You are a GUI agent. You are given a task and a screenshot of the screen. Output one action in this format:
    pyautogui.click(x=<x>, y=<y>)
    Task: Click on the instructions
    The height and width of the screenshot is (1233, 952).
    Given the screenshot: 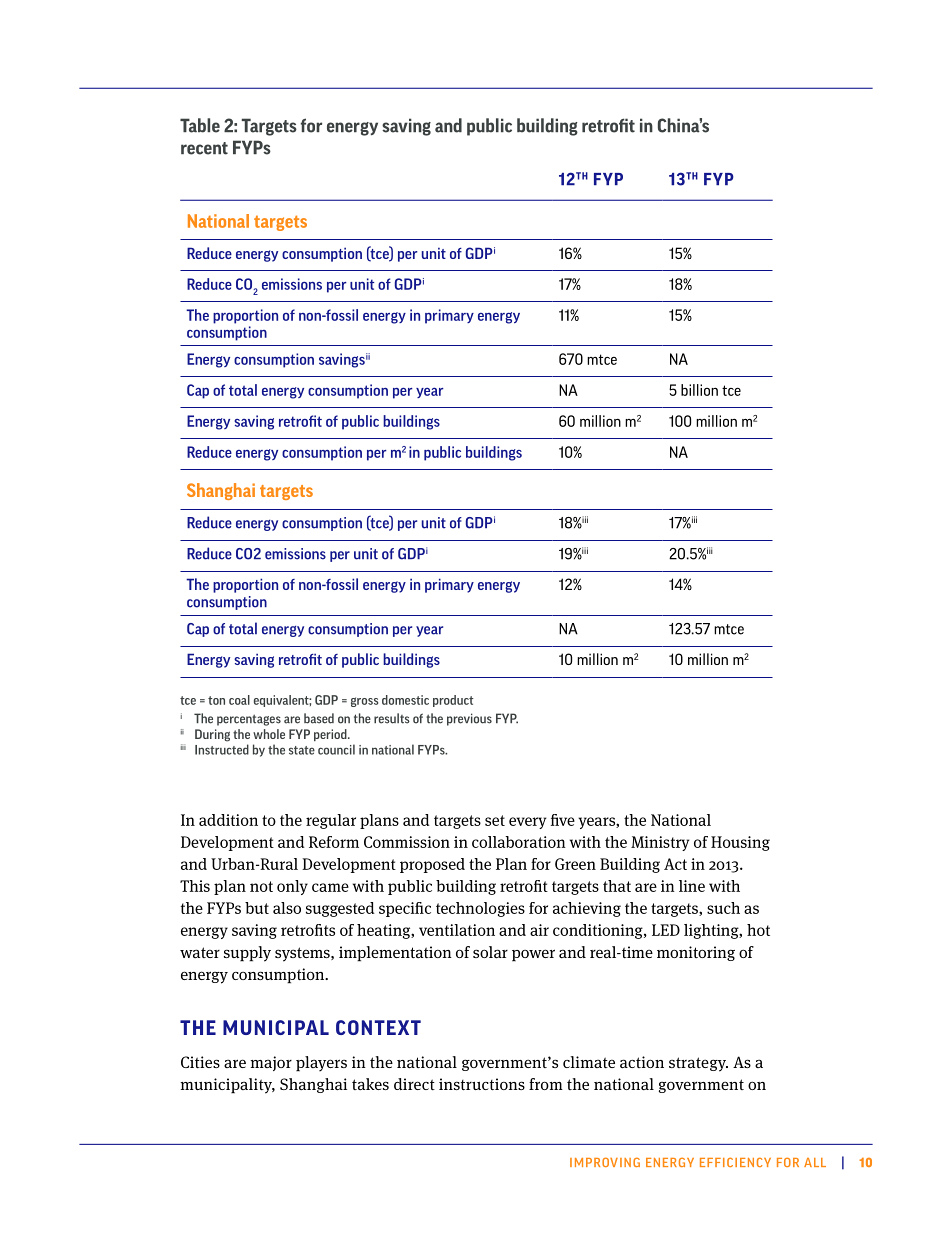 What is the action you would take?
    pyautogui.click(x=482, y=1084)
